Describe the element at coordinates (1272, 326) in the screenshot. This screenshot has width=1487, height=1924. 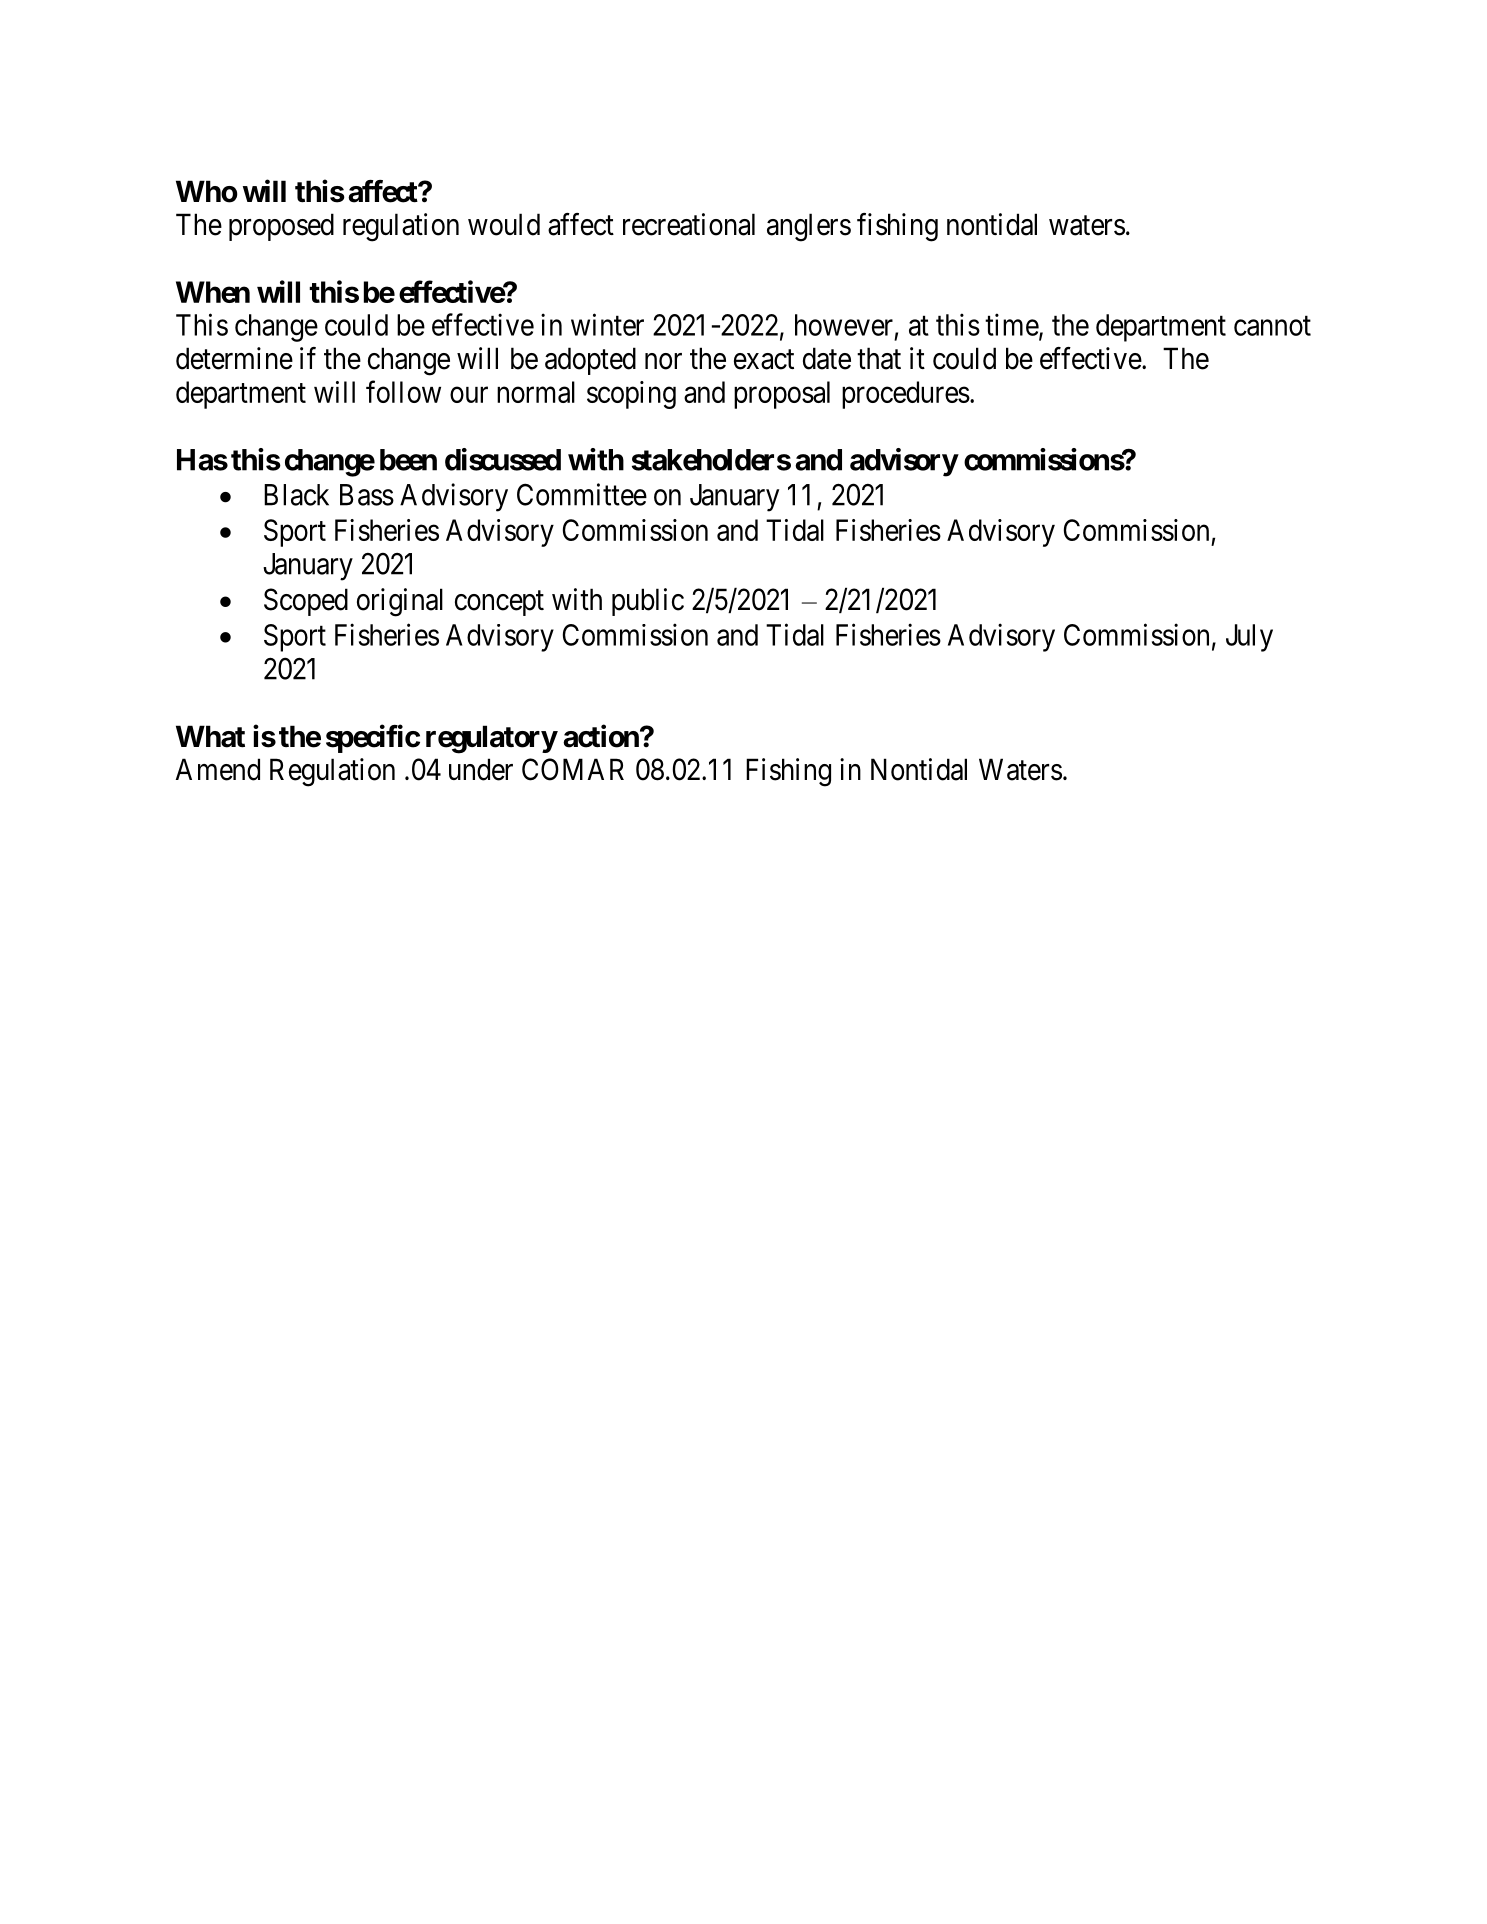
I see `cannot` at that location.
